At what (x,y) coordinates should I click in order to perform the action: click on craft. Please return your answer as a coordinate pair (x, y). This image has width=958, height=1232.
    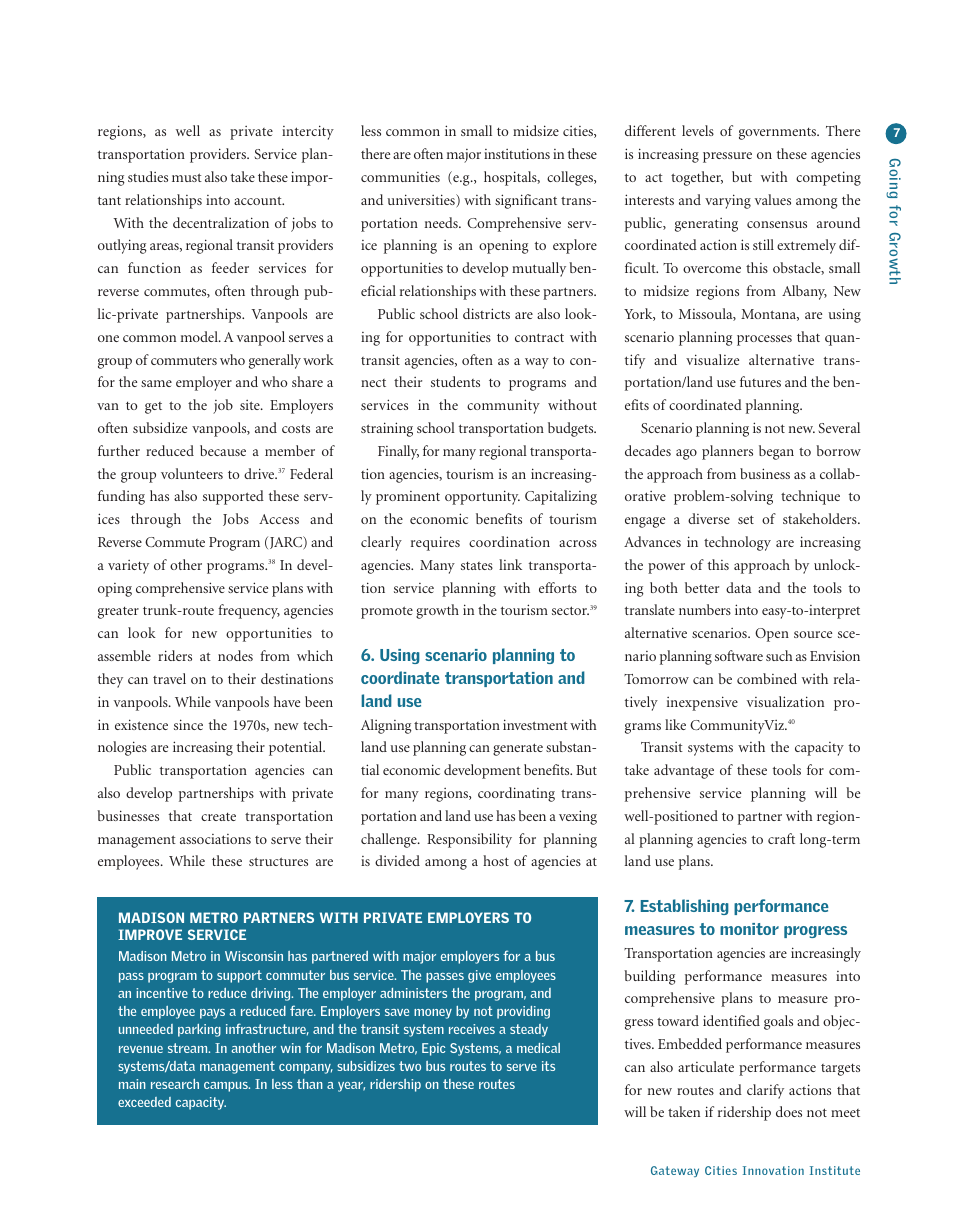
    Looking at the image, I should click on (781, 838).
